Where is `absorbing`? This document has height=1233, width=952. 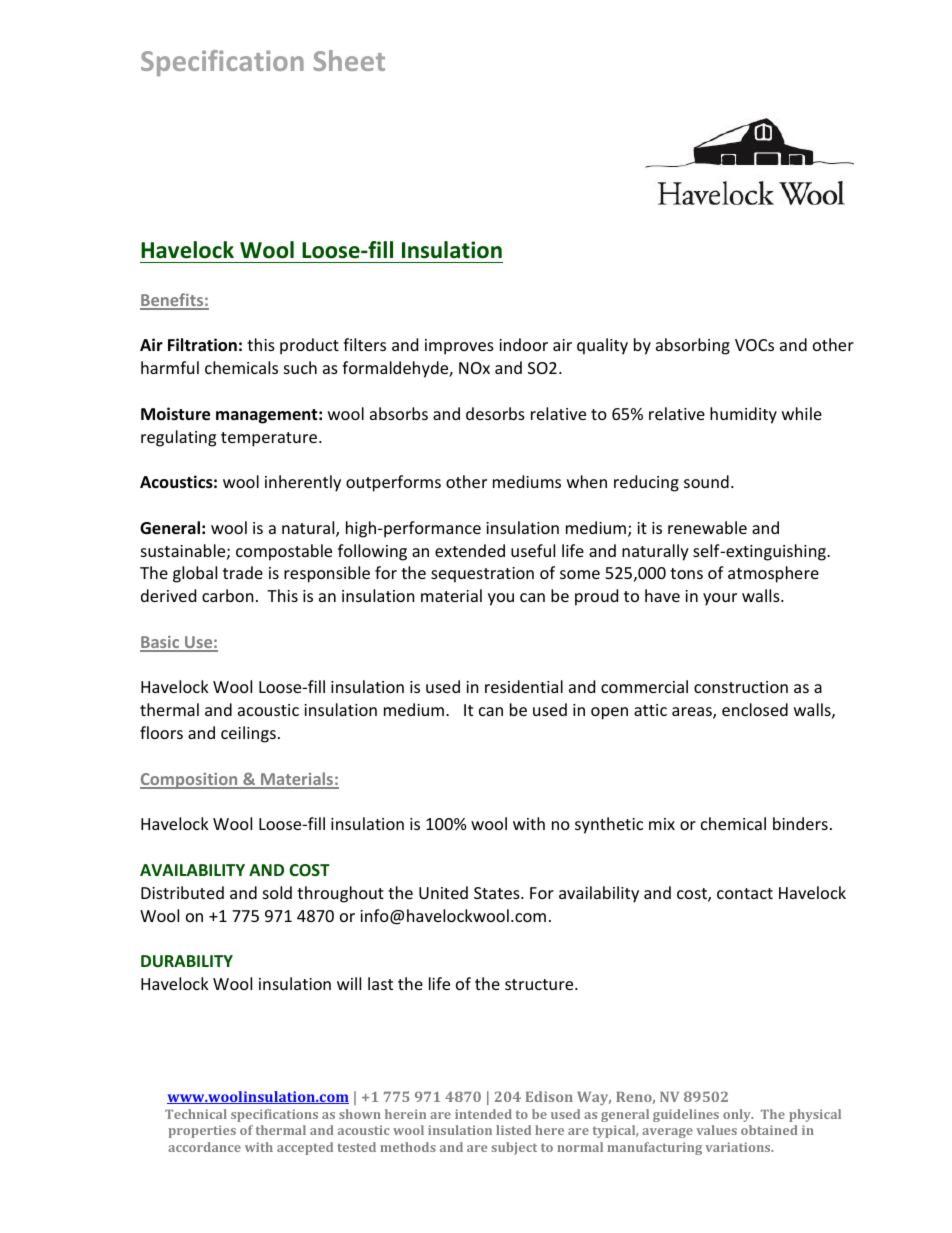
absorbing is located at coordinates (693, 346).
